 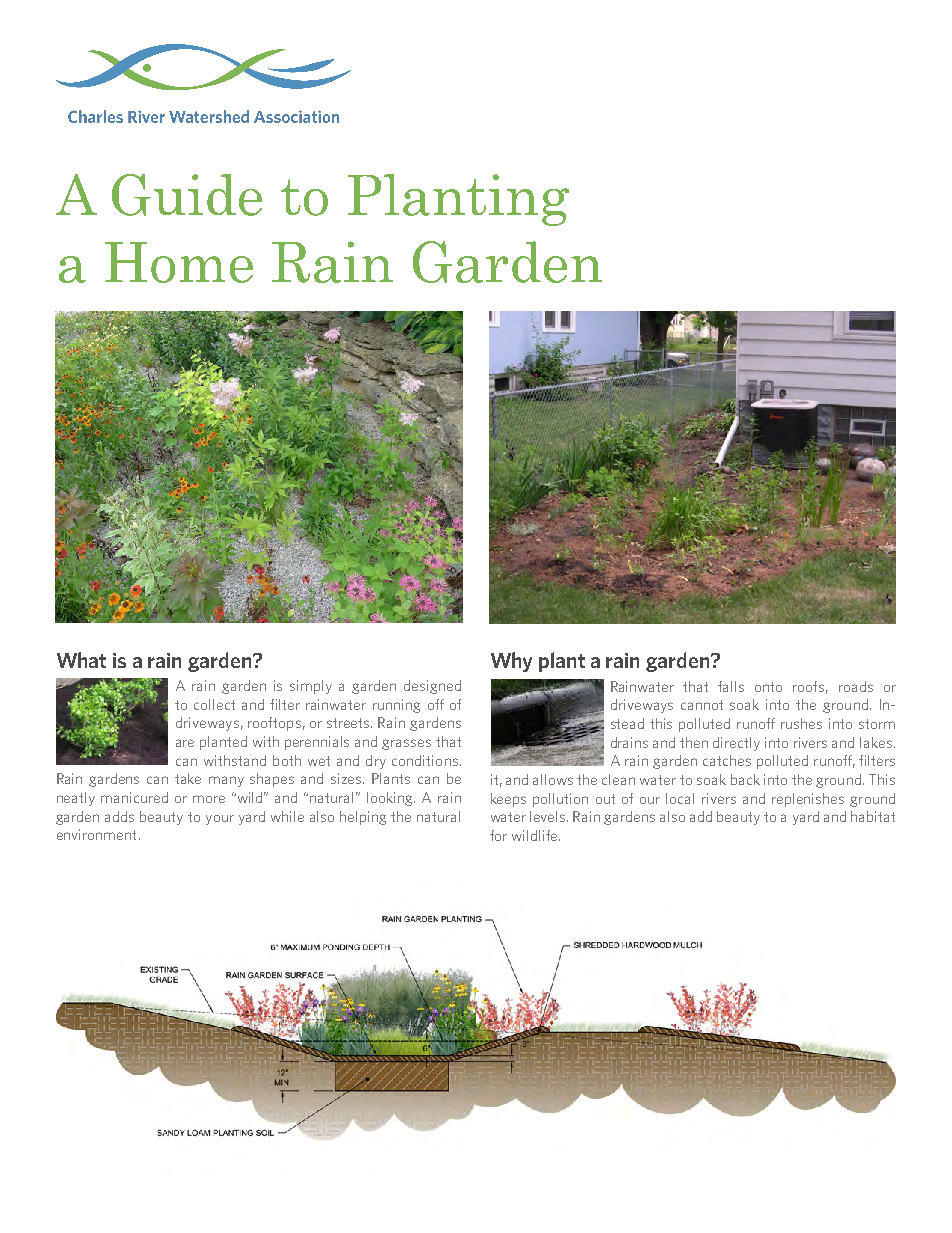 What do you see at coordinates (311, 687) in the image?
I see `simply` at bounding box center [311, 687].
